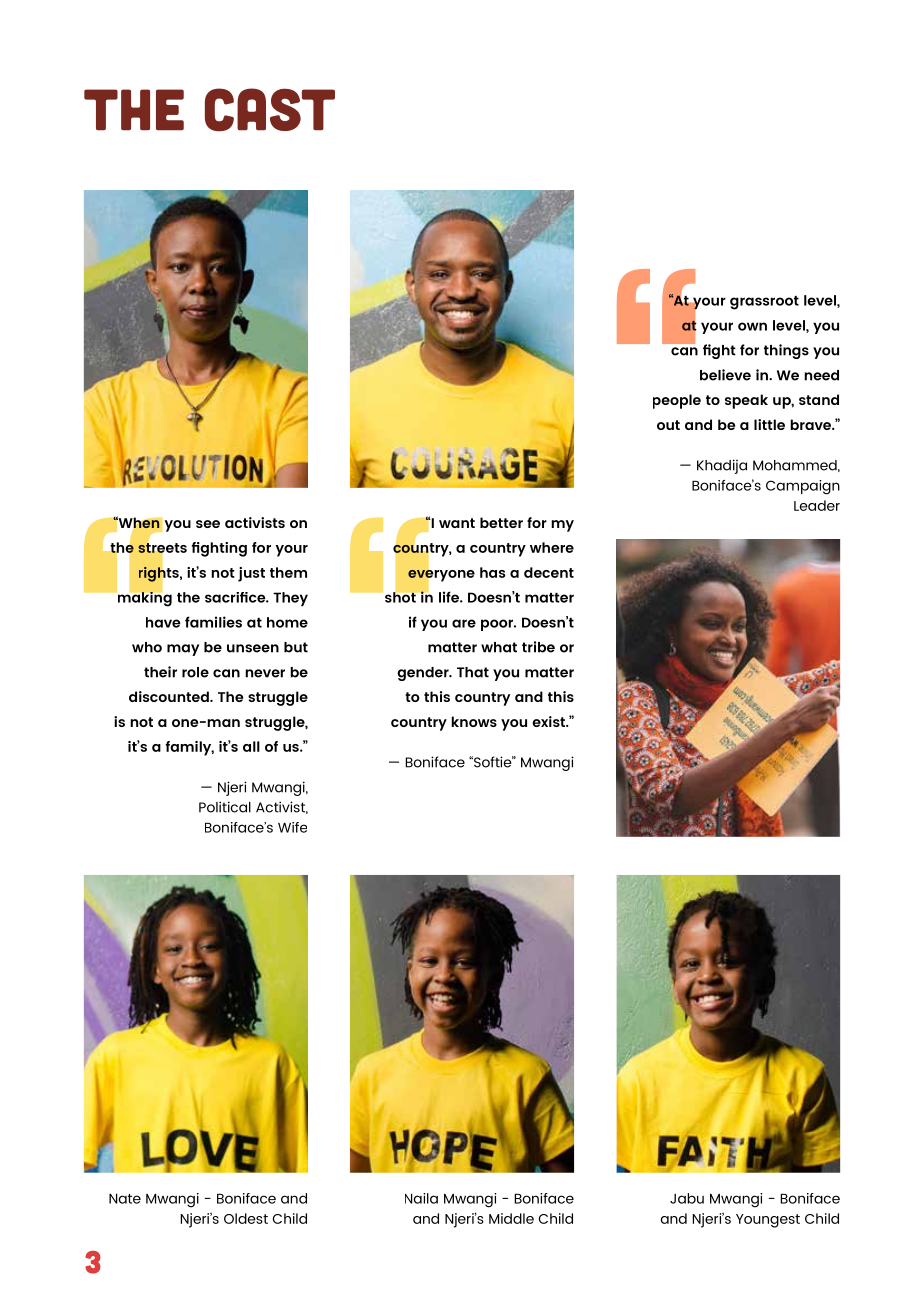 Image resolution: width=924 pixels, height=1308 pixels. I want to click on just, so click(251, 574).
